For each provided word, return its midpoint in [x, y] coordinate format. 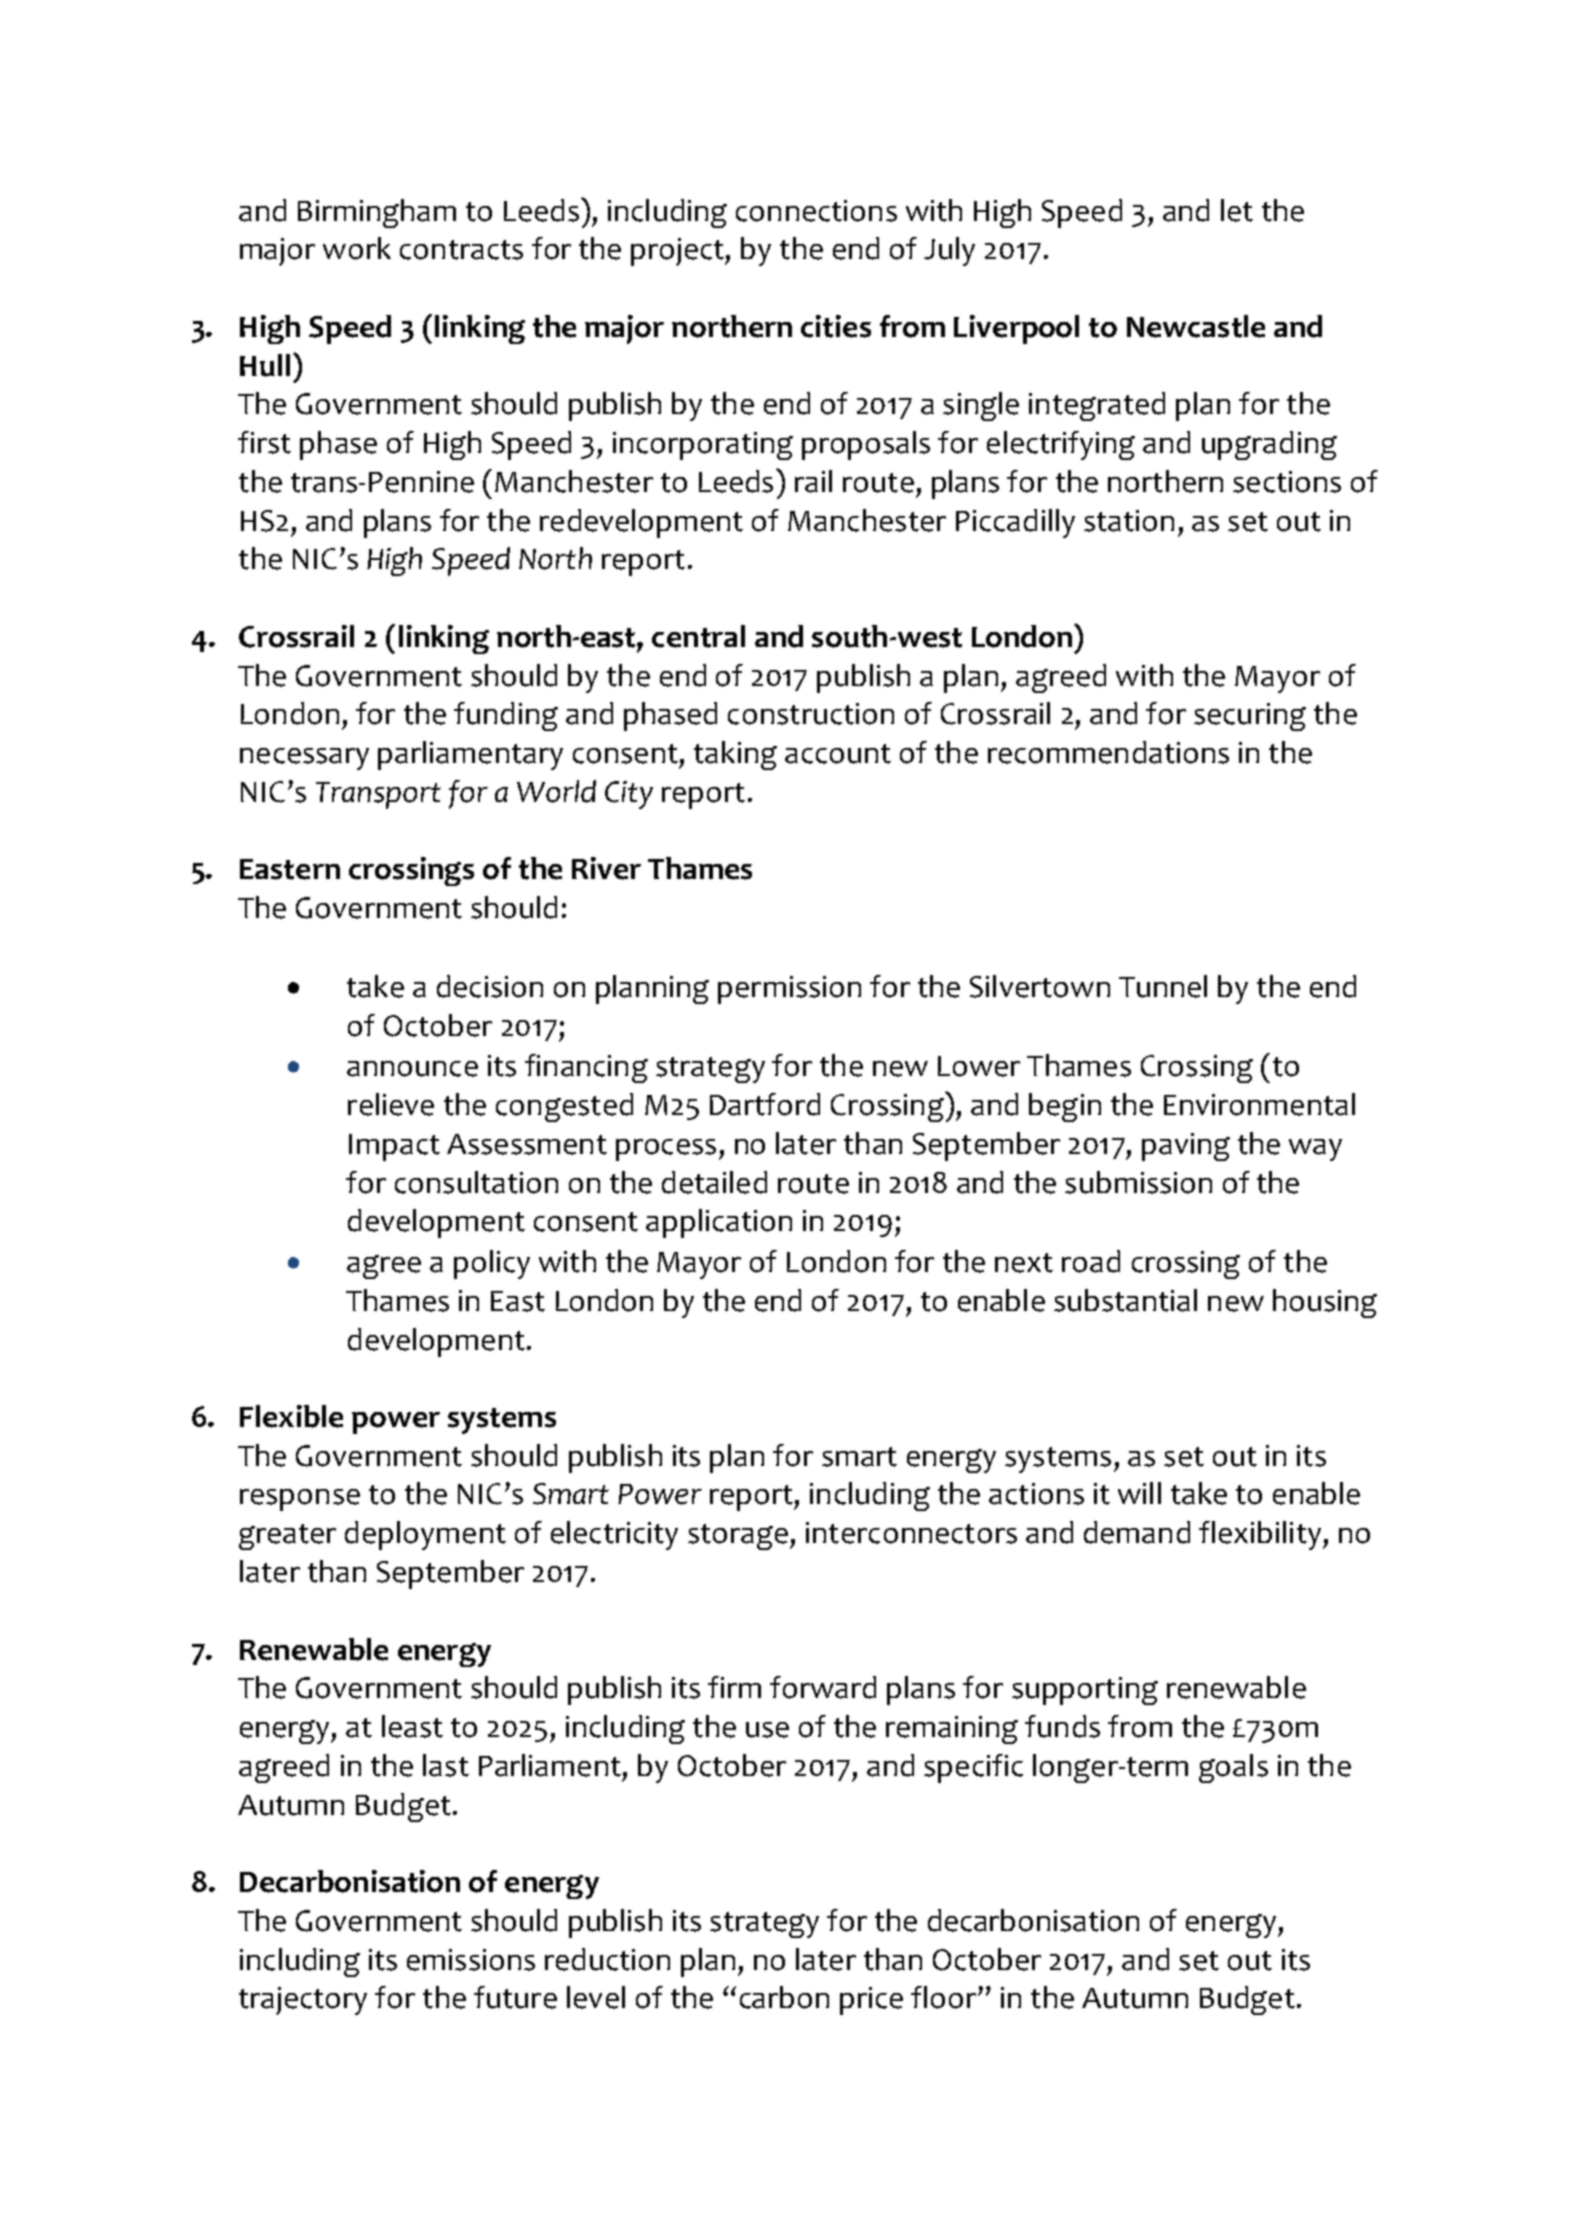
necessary [304, 759]
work [357, 248]
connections [816, 211]
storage [738, 1537]
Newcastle [1196, 326]
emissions [471, 1960]
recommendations [1108, 752]
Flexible [291, 1416]
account [838, 754]
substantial [1125, 1300]
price [871, 2001]
